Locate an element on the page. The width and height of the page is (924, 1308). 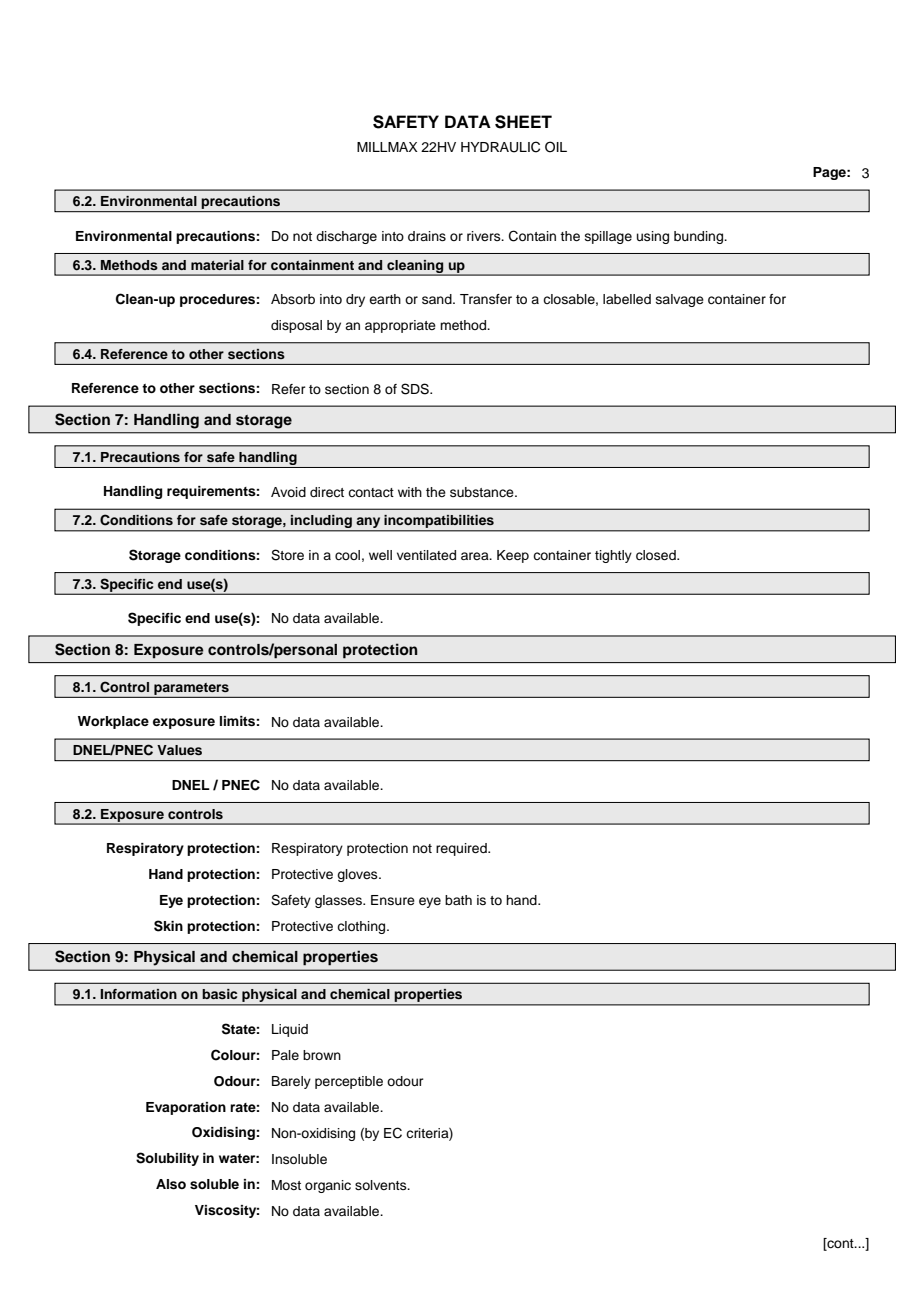
labelled is located at coordinates (627, 299).
